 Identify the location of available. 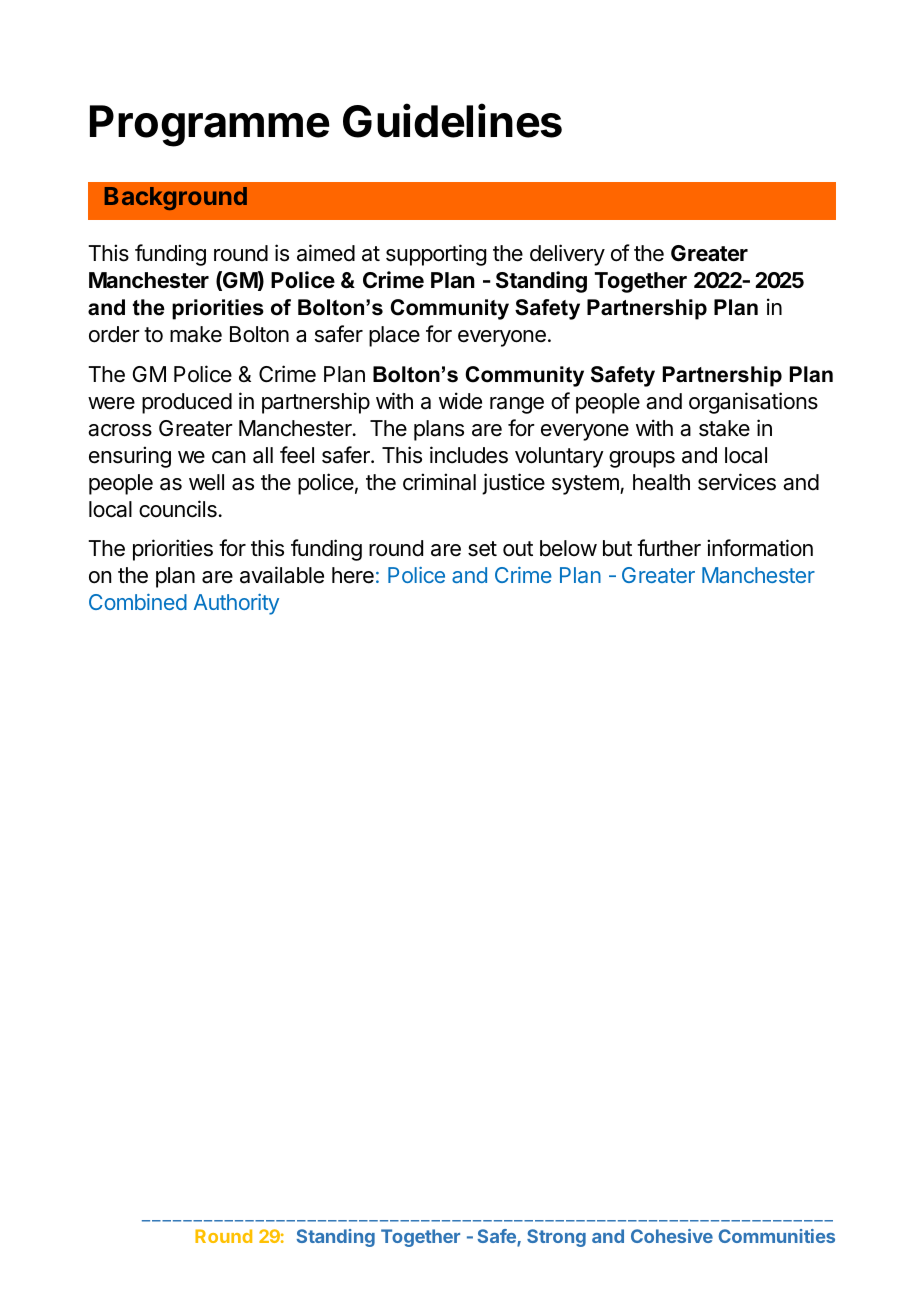
(282, 575).
